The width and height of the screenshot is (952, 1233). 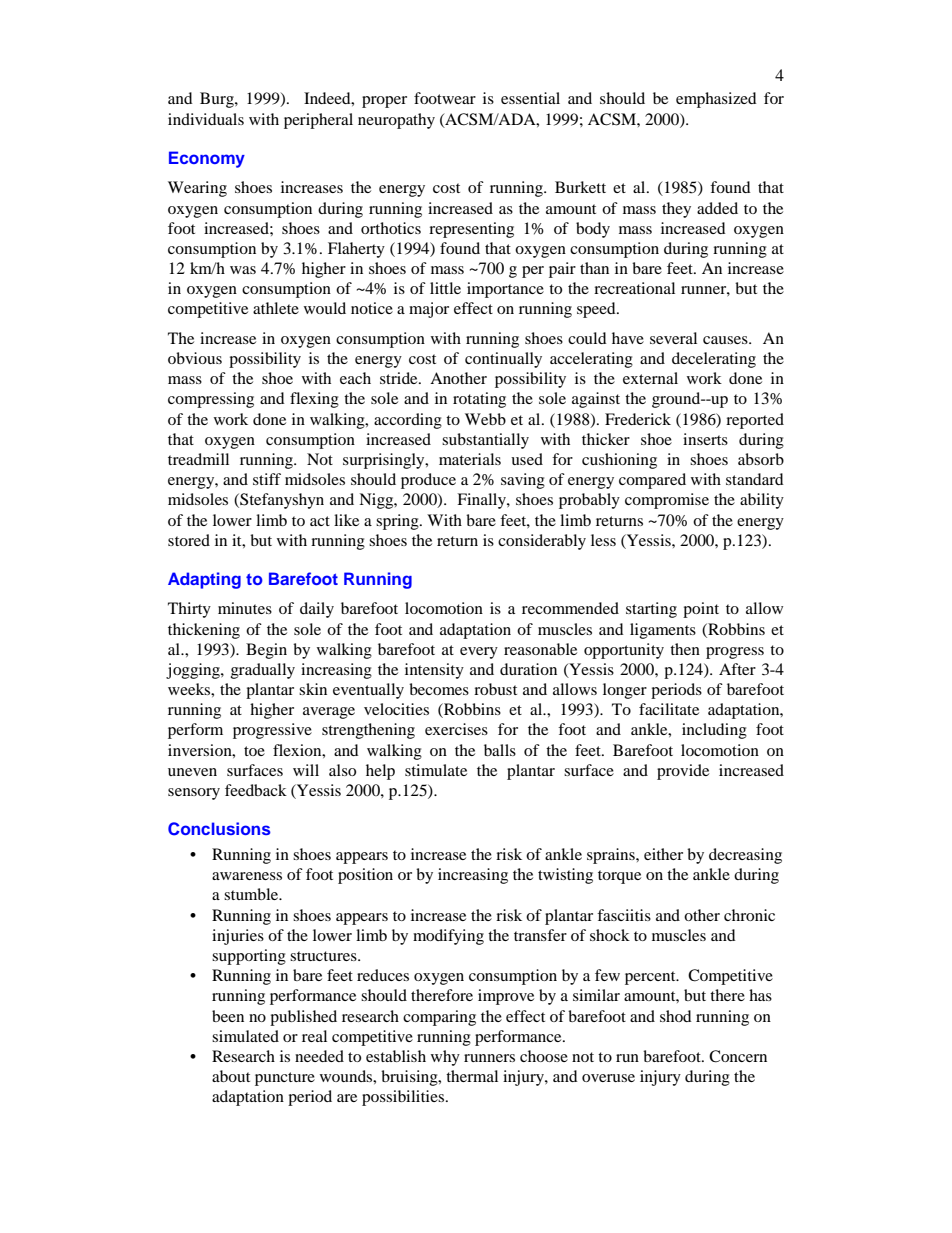 I want to click on Burg, so click(x=218, y=100).
